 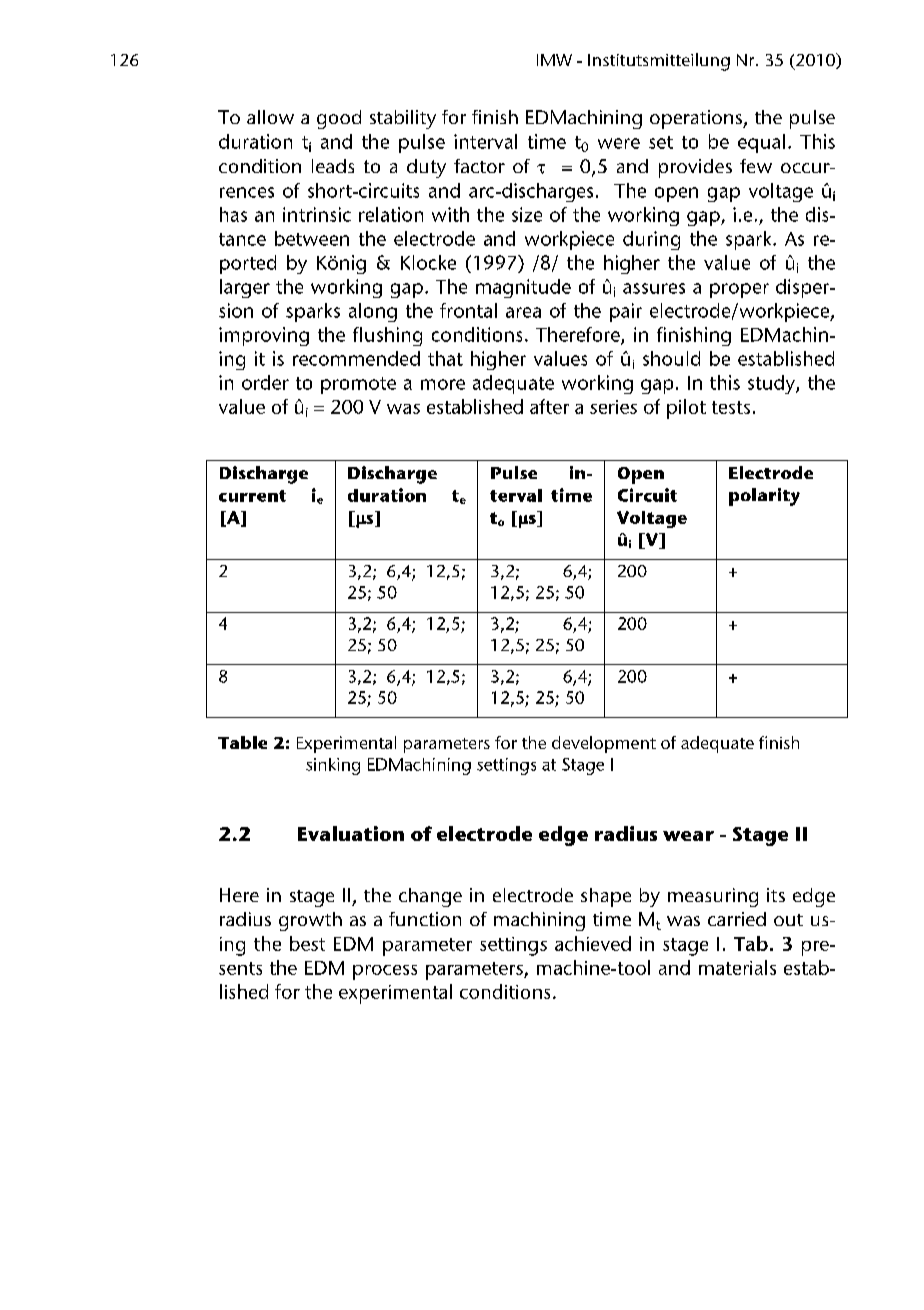 What do you see at coordinates (593, 943) in the image?
I see `achieved` at bounding box center [593, 943].
